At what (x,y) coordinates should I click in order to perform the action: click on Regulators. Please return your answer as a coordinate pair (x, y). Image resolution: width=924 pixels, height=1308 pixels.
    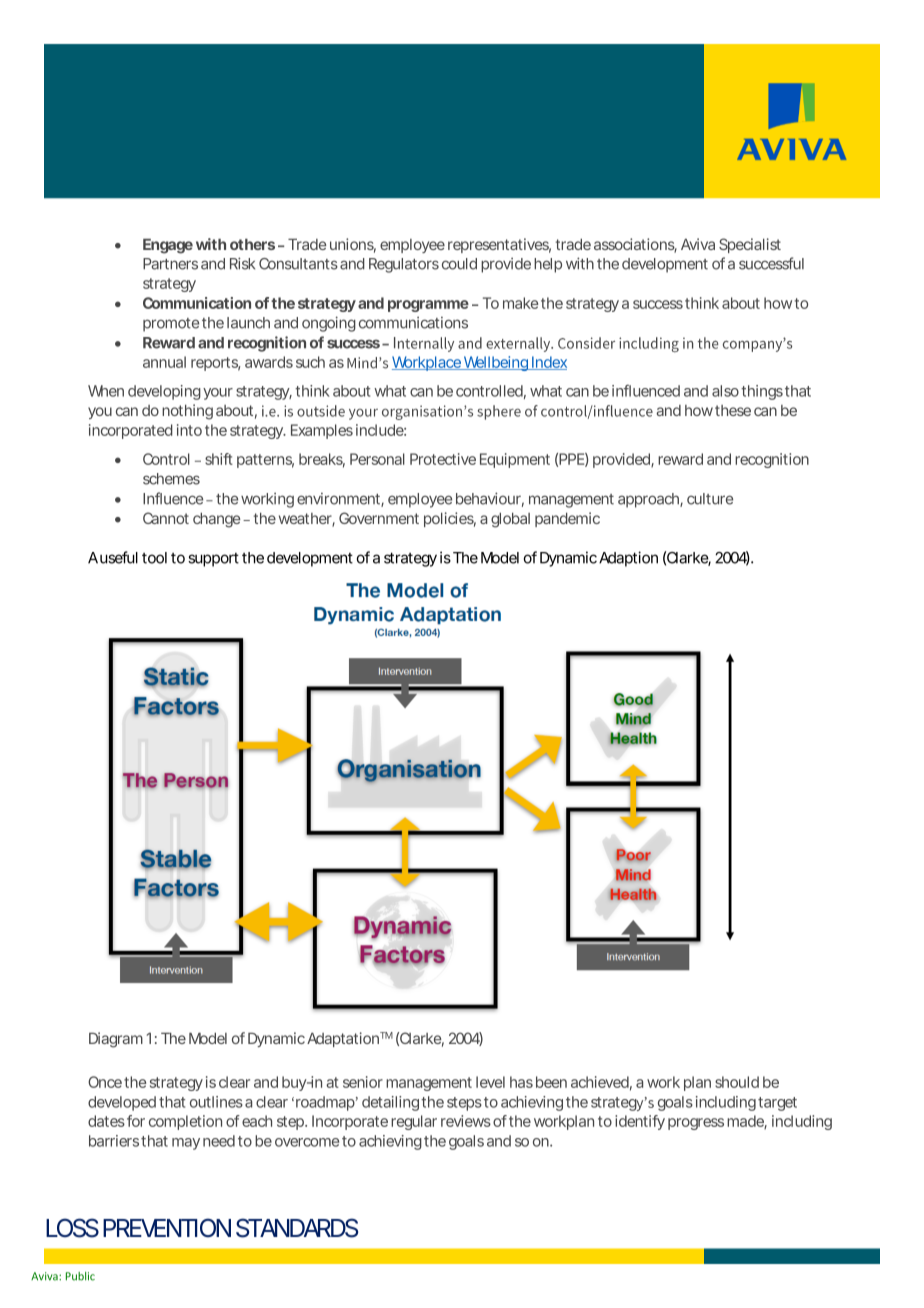
    Looking at the image, I should click on (404, 265).
